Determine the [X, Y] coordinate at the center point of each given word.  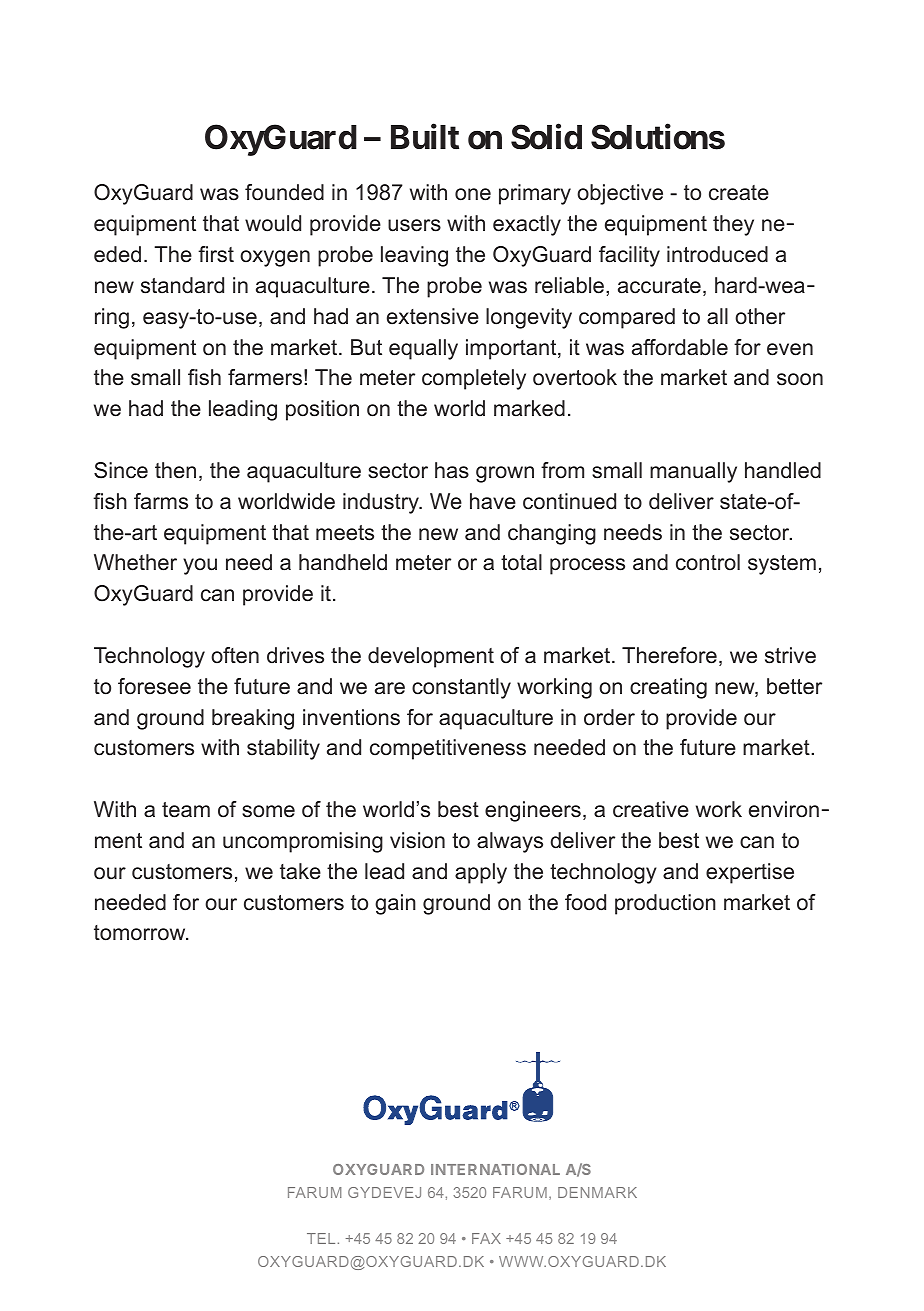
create [739, 193]
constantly [461, 688]
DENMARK [597, 1192]
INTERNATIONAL [495, 1169]
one [473, 194]
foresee [154, 686]
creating [668, 688]
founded [284, 192]
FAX [486, 1238]
